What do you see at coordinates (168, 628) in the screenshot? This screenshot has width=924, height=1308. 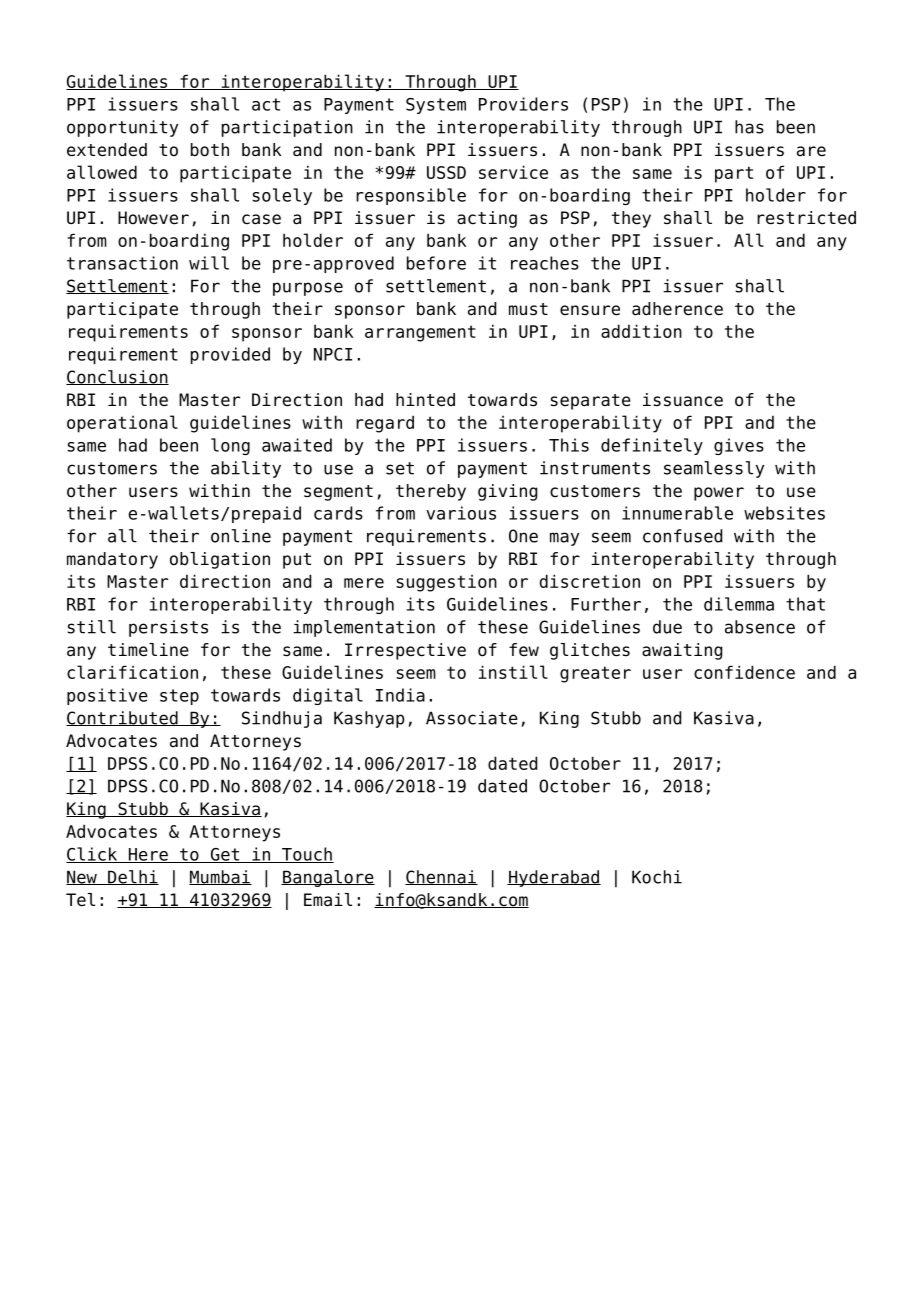 I see `persists` at bounding box center [168, 628].
